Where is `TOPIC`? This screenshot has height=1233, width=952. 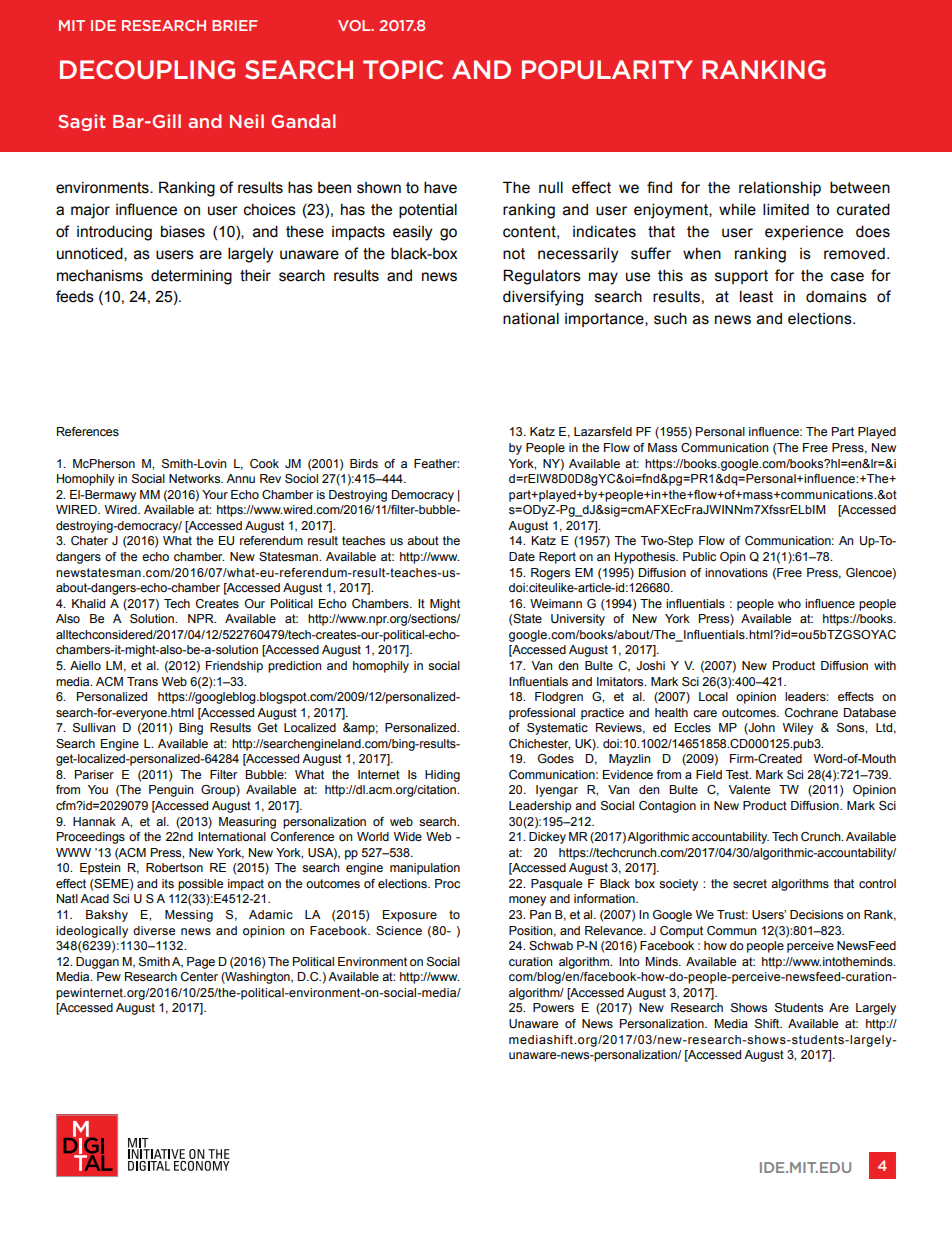
TOPIC is located at coordinates (403, 69).
